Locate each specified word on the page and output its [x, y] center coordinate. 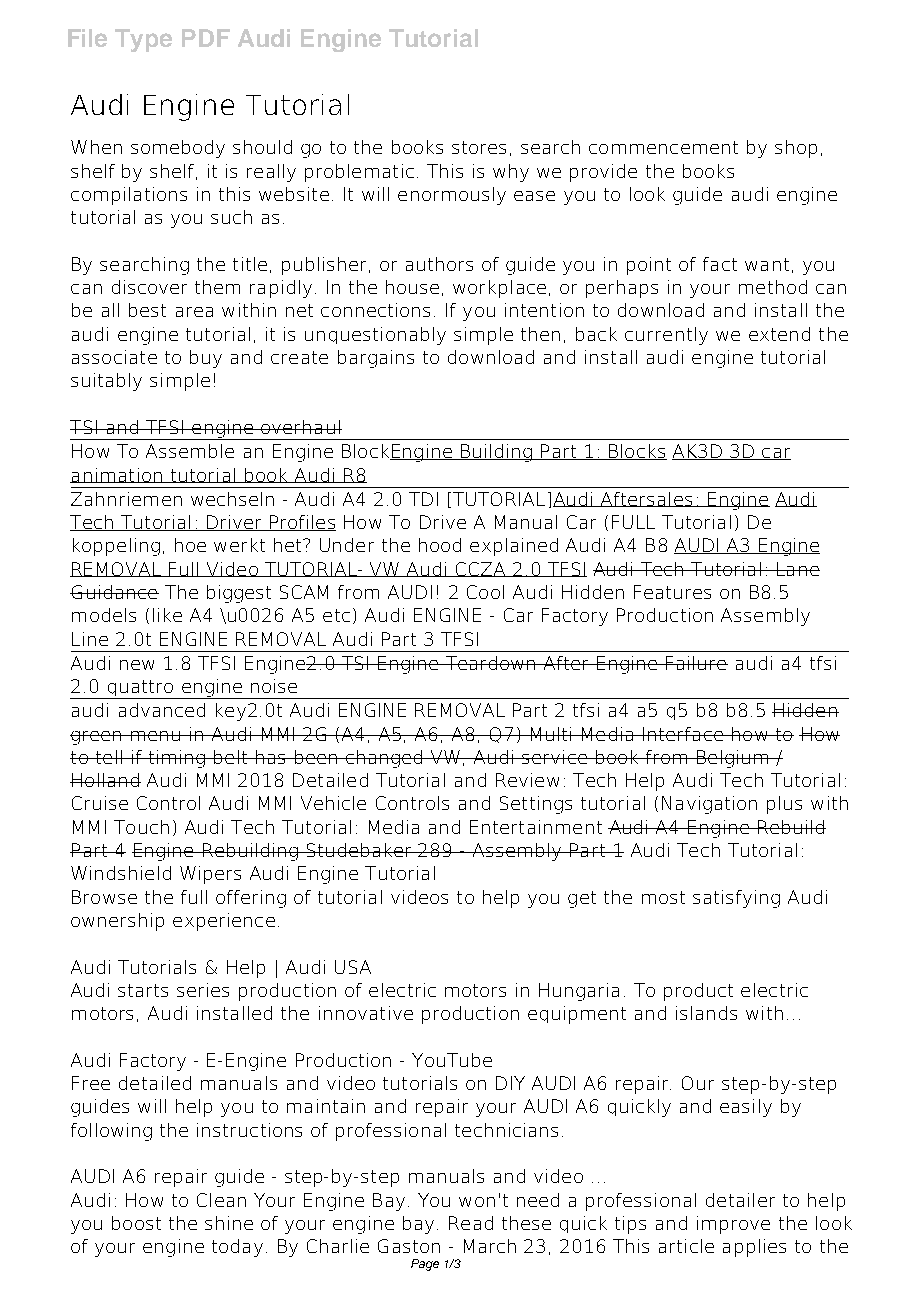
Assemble [190, 451]
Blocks [637, 452]
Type [143, 40]
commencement [663, 147]
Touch [141, 827]
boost [136, 1223]
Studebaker [359, 850]
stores [479, 147]
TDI [423, 499]
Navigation [709, 805]
